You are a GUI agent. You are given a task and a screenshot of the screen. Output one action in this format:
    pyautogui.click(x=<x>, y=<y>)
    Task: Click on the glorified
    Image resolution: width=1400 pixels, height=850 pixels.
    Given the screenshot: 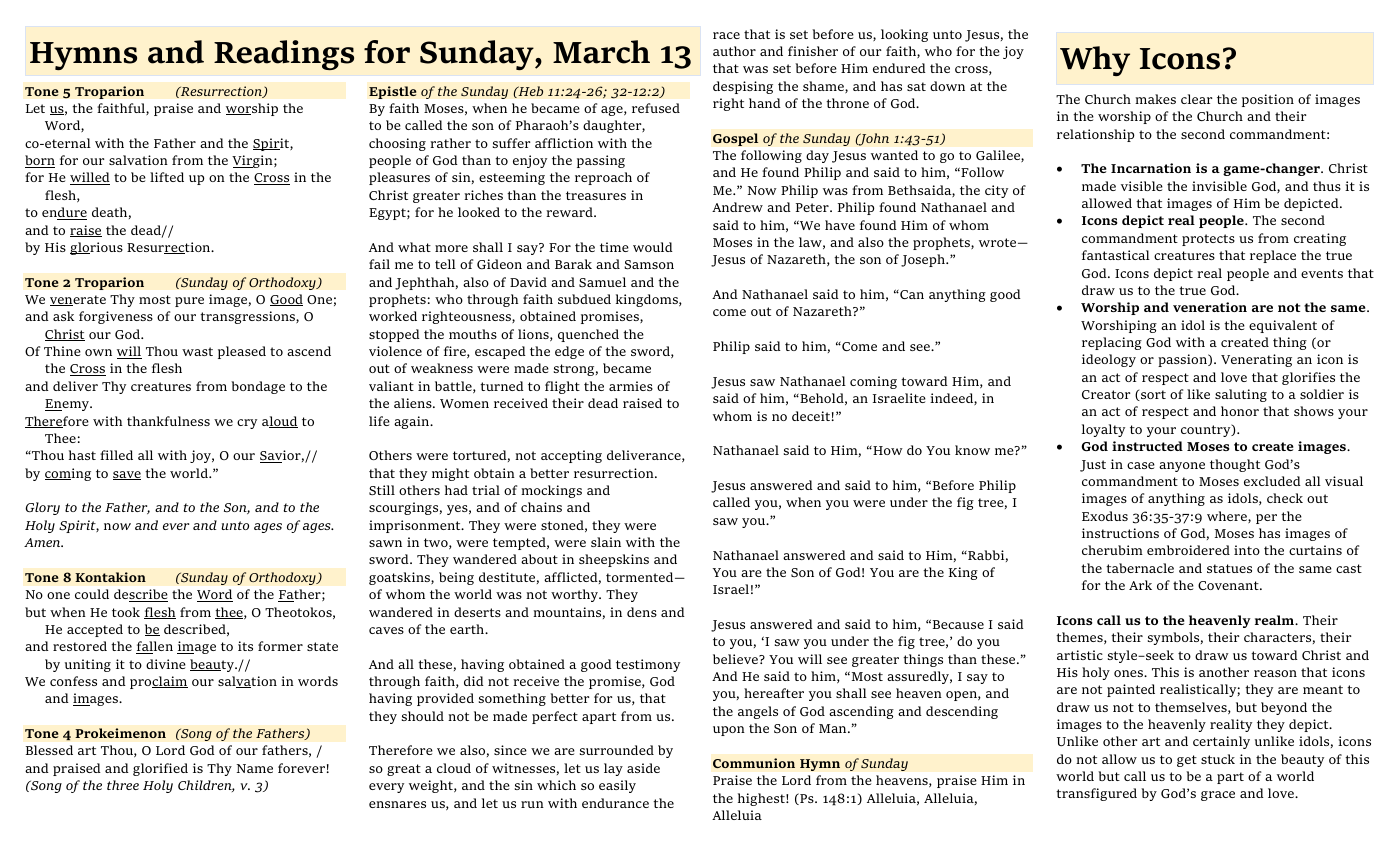 What is the action you would take?
    pyautogui.click(x=160, y=769)
